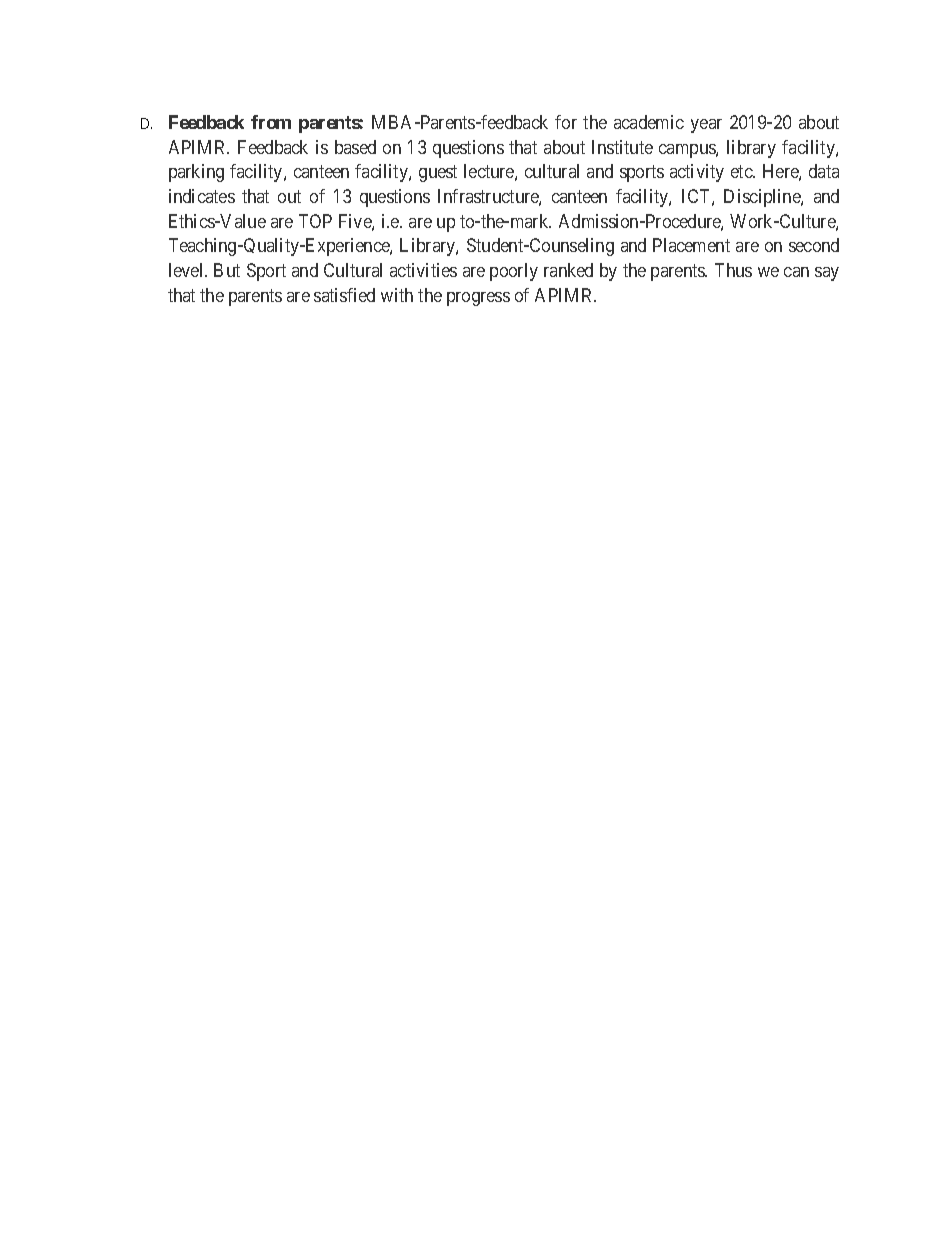 The image size is (952, 1233). Describe the element at coordinates (742, 172) in the page. I see `etc` at that location.
